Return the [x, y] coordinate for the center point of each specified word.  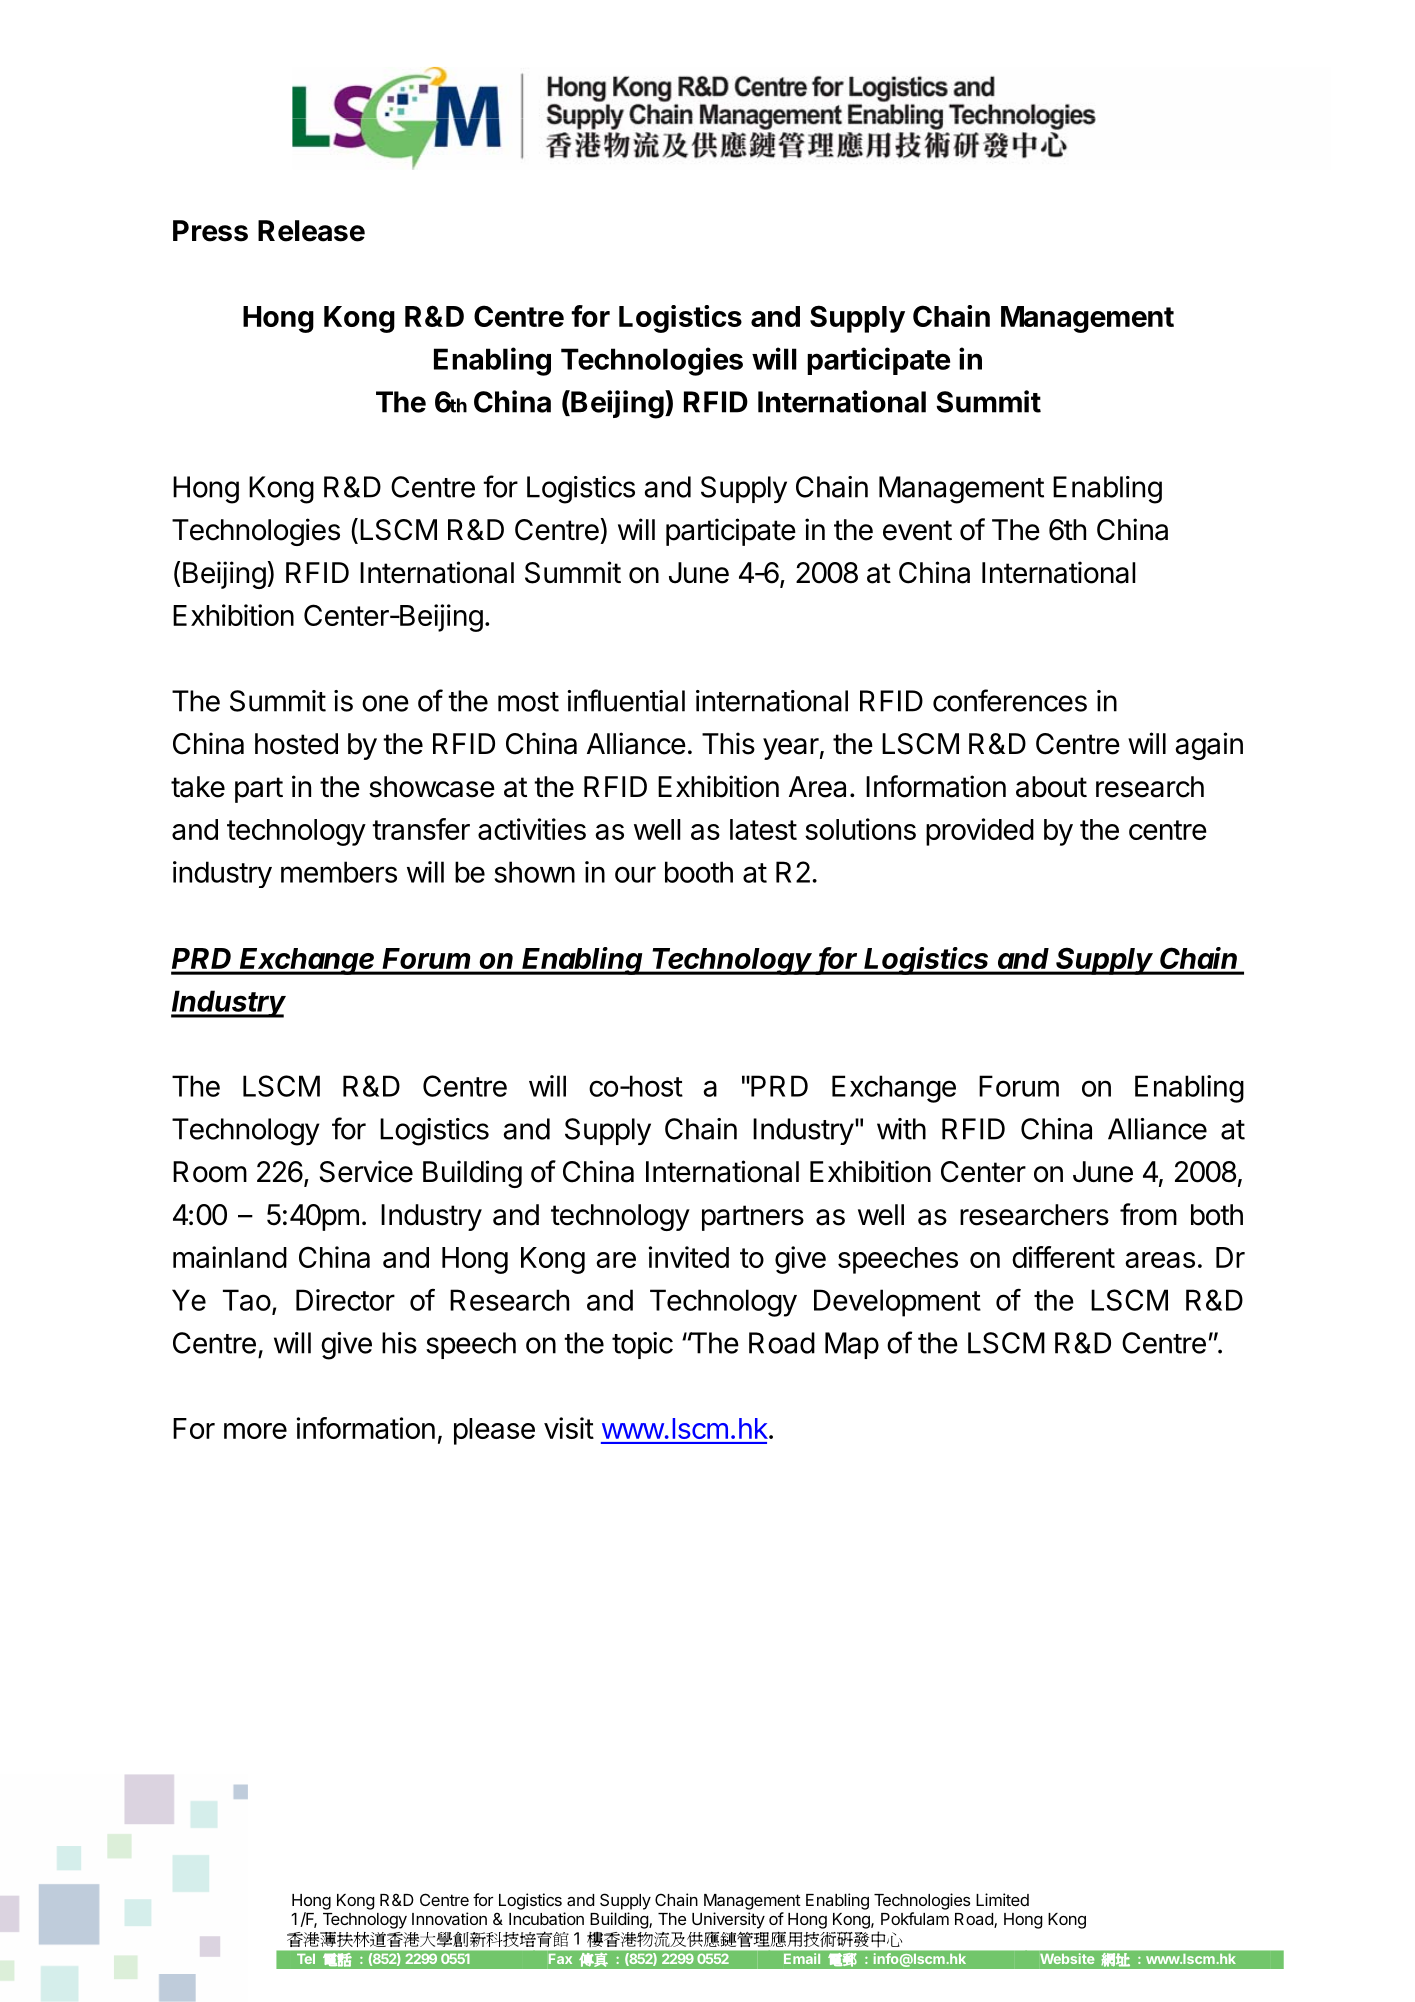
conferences [1010, 700]
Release [311, 231]
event [917, 530]
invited [689, 1257]
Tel [306, 1959]
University [728, 1920]
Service [366, 1171]
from [1148, 1214]
